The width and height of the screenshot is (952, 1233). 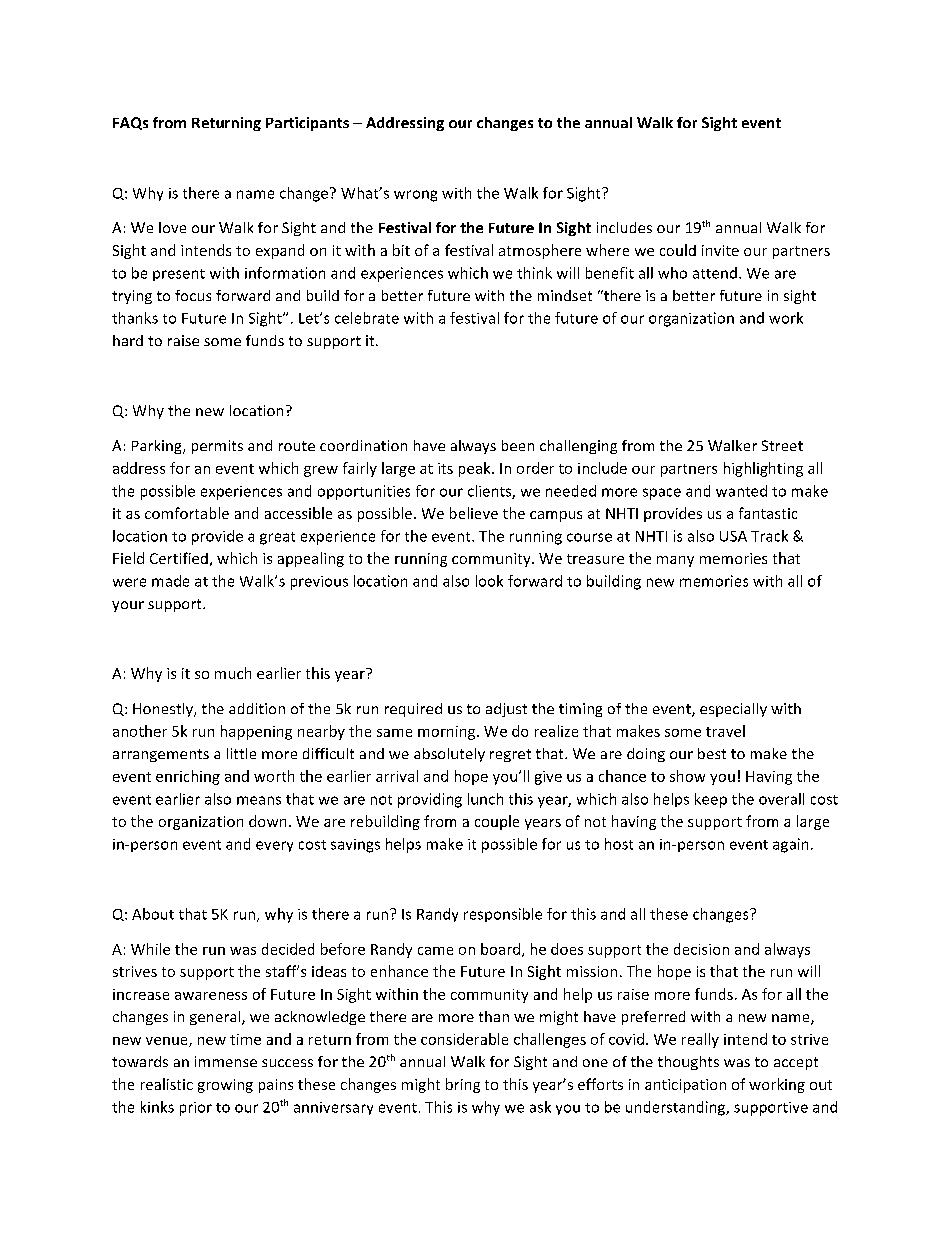 I want to click on growing, so click(x=225, y=1086).
